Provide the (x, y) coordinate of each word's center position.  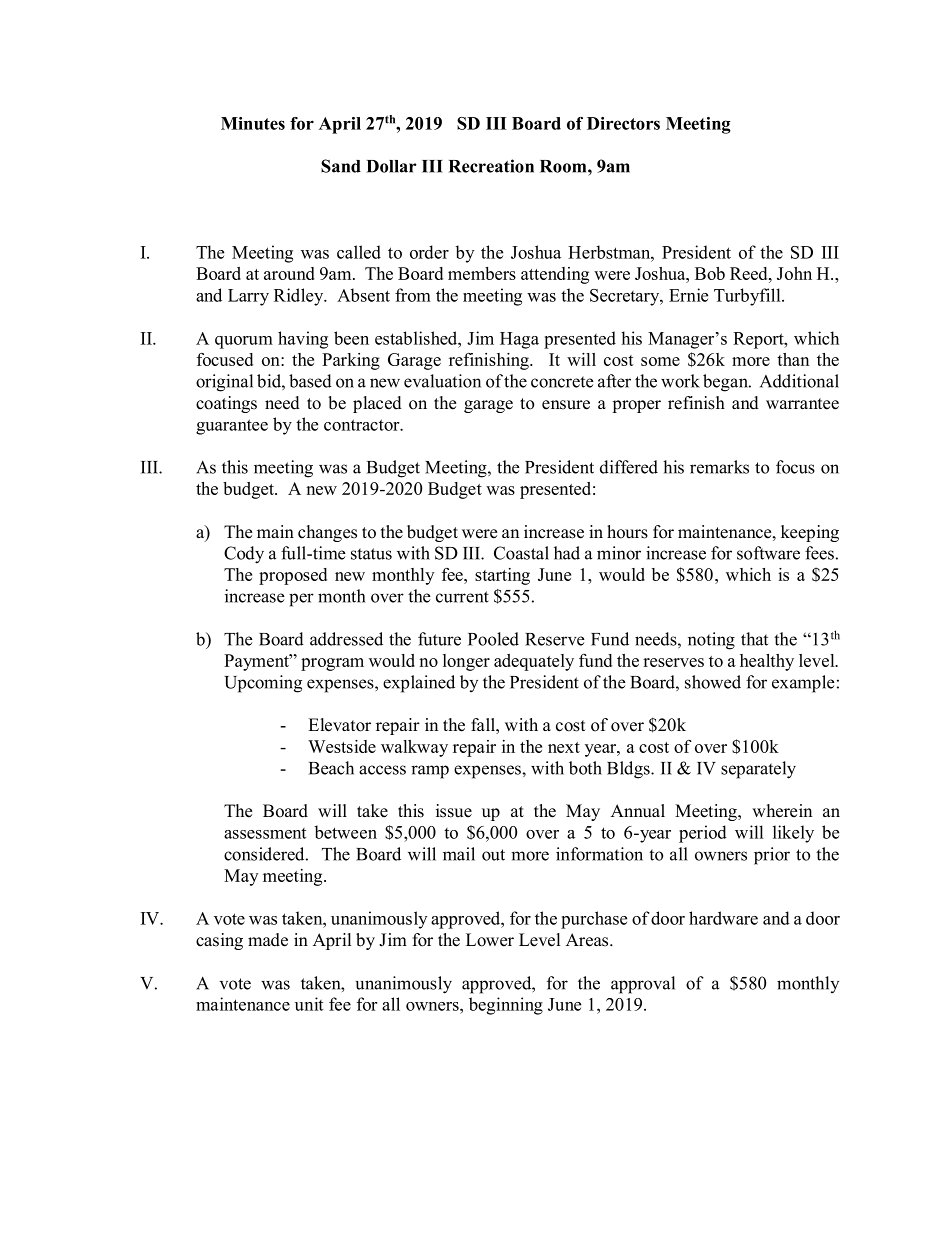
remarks (719, 467)
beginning (506, 1006)
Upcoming (263, 684)
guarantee (232, 427)
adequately (534, 662)
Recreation (491, 166)
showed (713, 682)
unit (309, 1004)
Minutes (253, 123)
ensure (566, 405)
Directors (623, 123)
